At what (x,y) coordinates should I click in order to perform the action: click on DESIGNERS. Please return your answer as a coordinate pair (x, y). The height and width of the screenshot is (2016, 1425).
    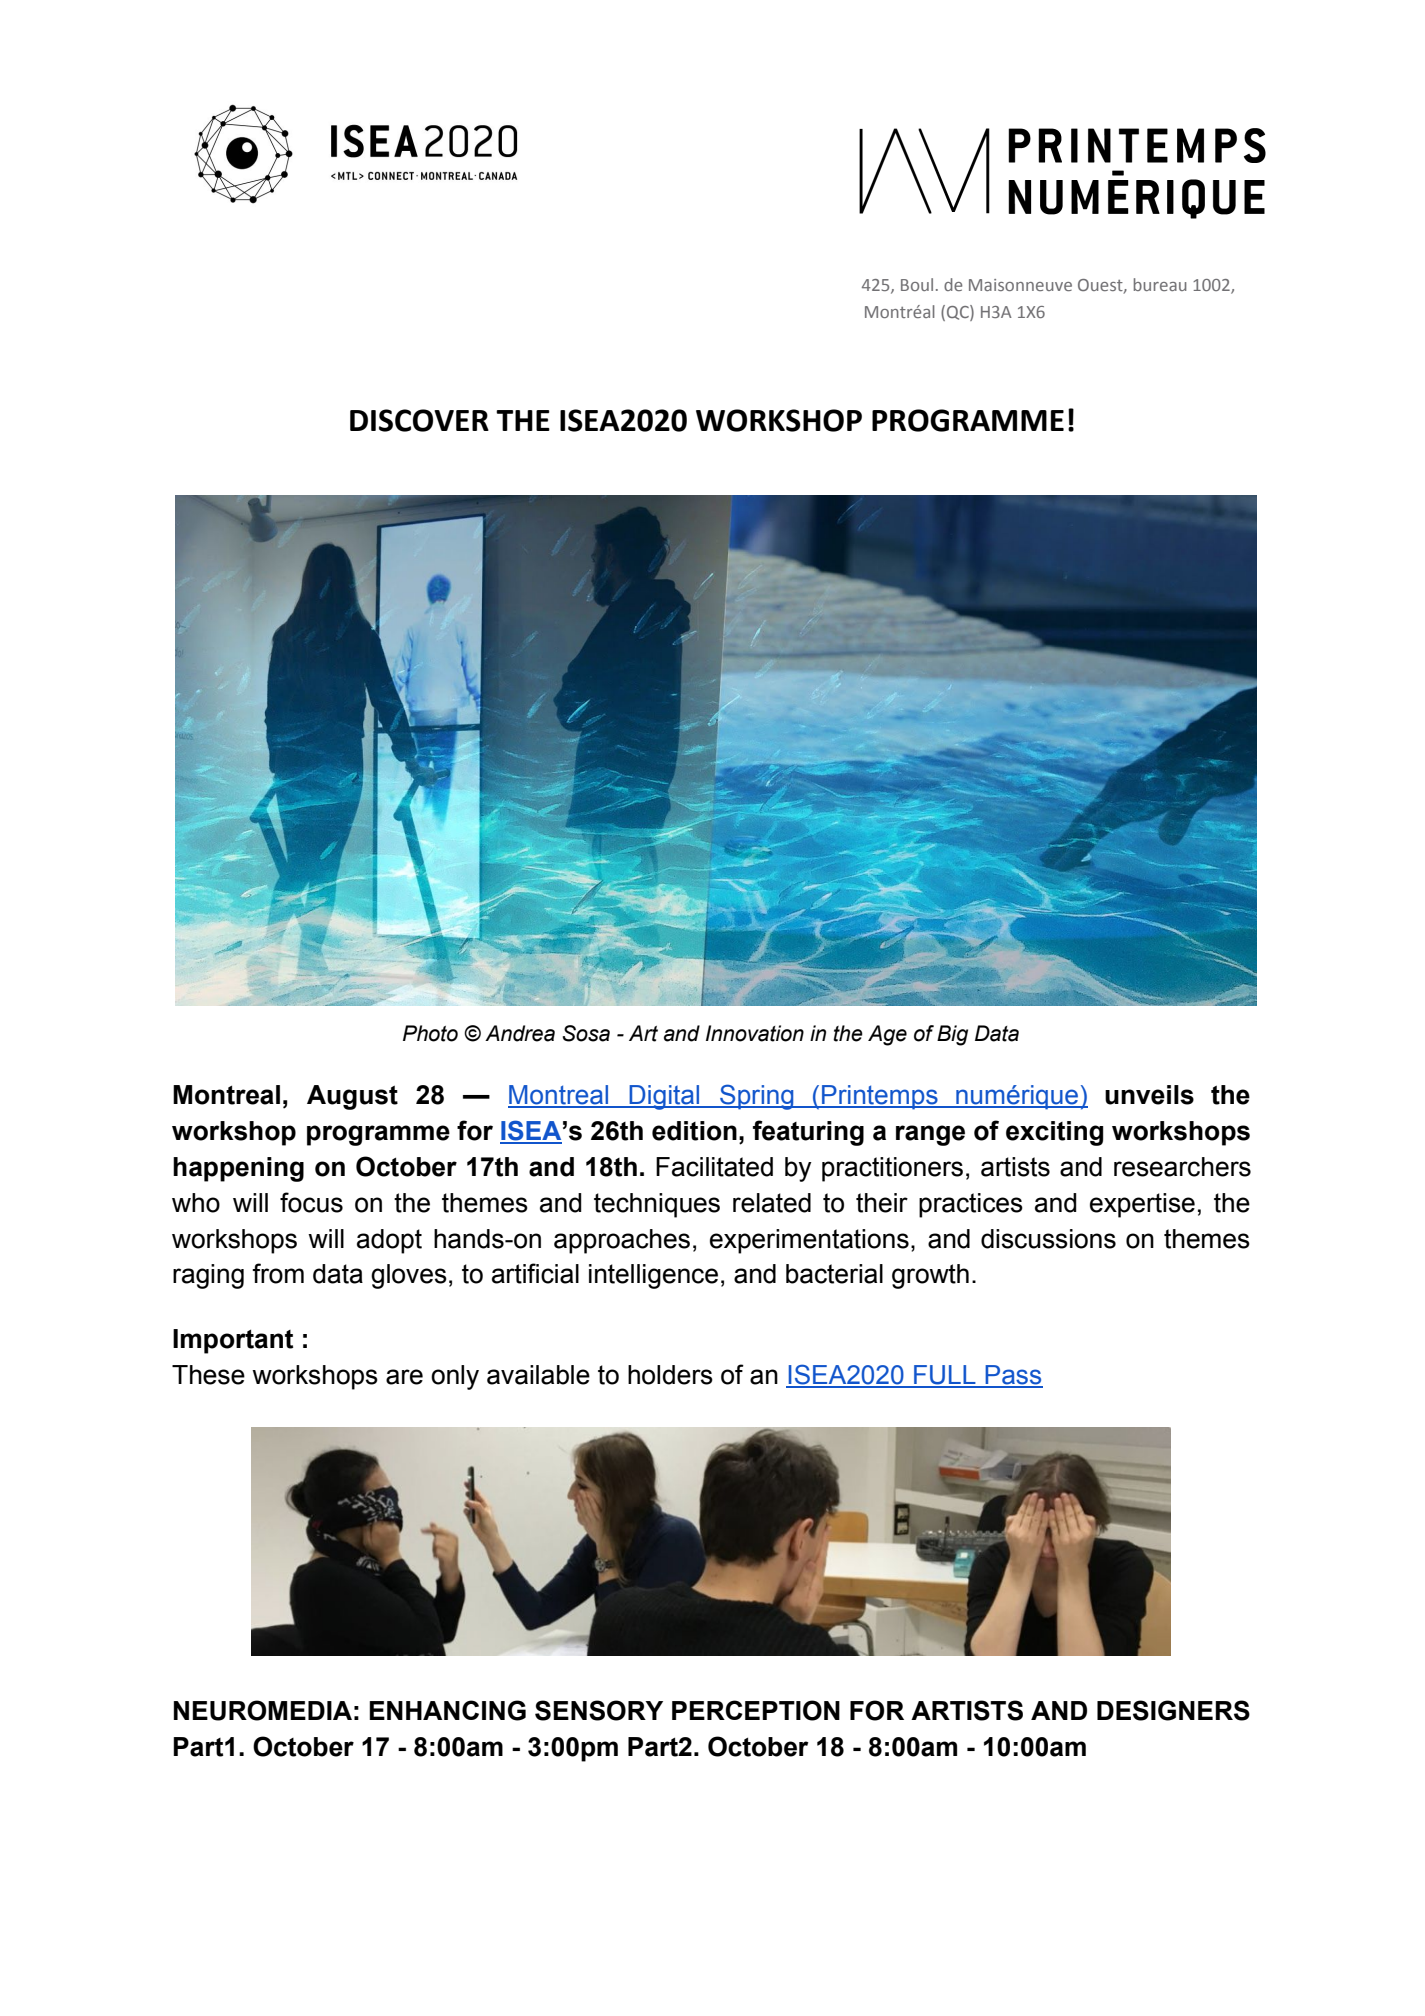
    Looking at the image, I should click on (1173, 1710).
